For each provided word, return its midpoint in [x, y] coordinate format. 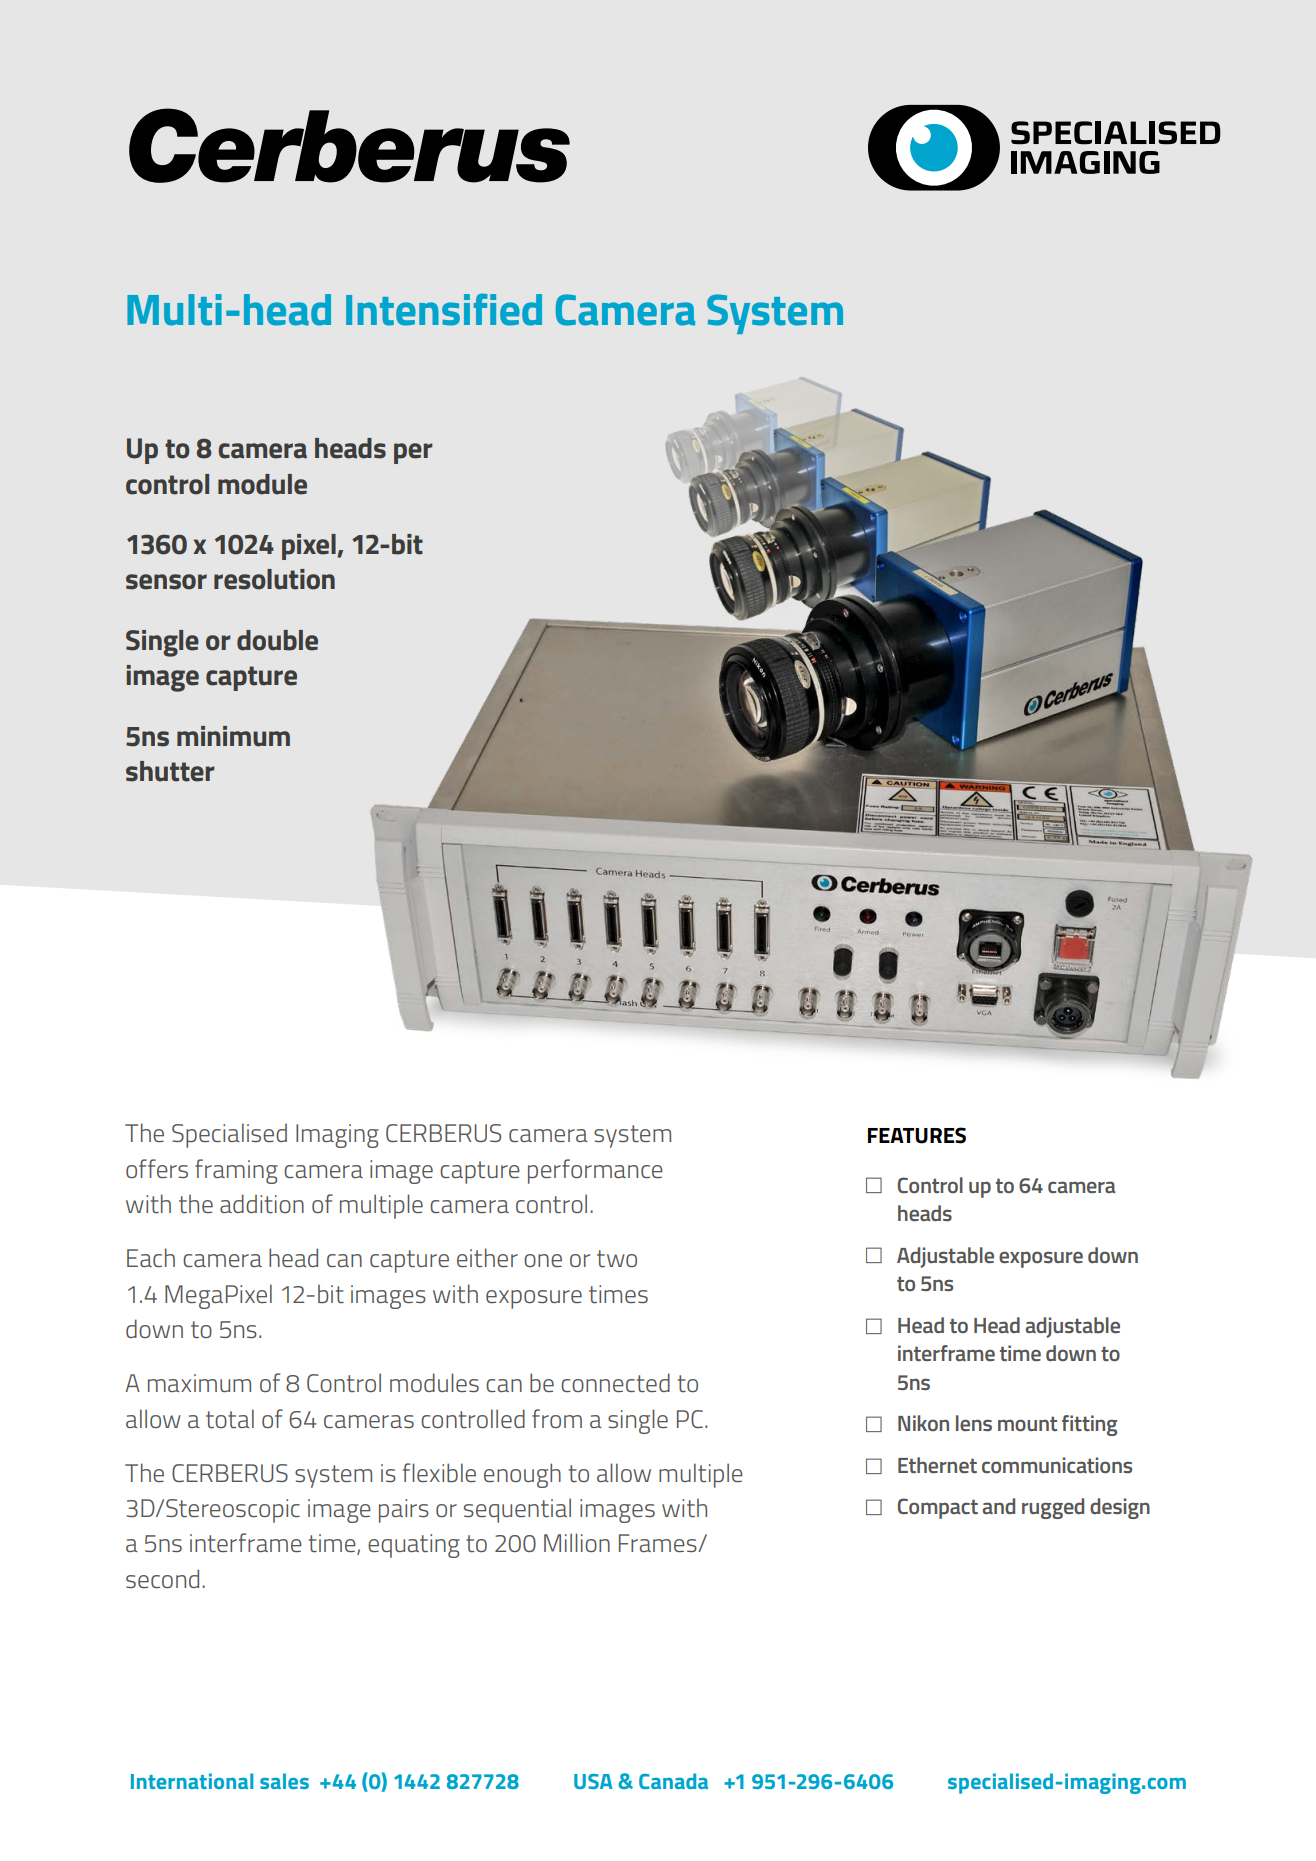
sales [284, 1781]
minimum [233, 736]
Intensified [444, 309]
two [617, 1259]
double [277, 640]
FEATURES [917, 1135]
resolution [274, 579]
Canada [673, 1781]
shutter [170, 771]
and [998, 1506]
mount [1027, 1423]
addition [262, 1203]
